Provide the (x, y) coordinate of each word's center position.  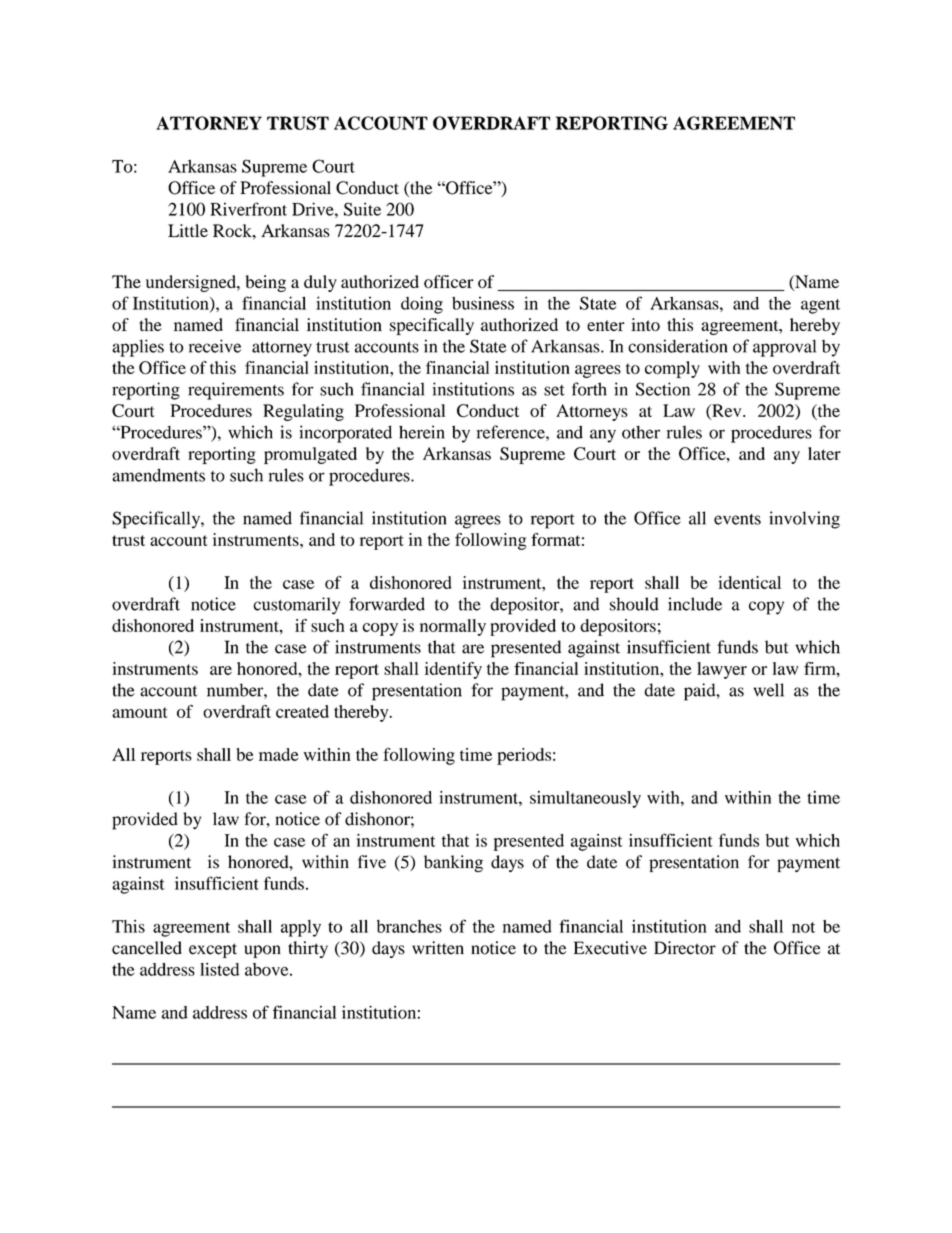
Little (188, 230)
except (213, 950)
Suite (362, 209)
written (438, 948)
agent (820, 306)
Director (685, 948)
